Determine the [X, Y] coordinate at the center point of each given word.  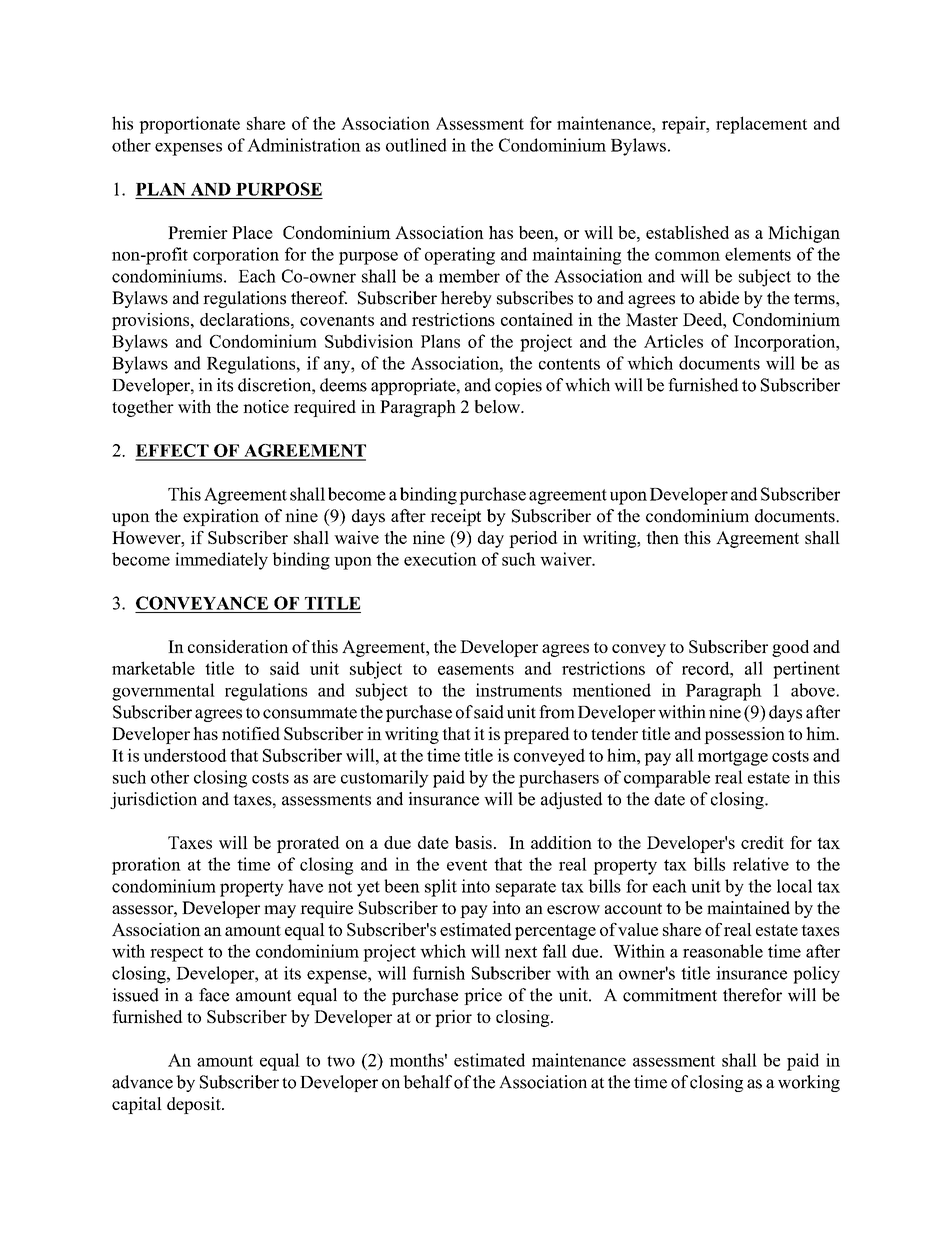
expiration [221, 517]
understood [185, 755]
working [809, 1083]
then [662, 537]
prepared [537, 735]
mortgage [733, 758]
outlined [416, 145]
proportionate [189, 125]
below [498, 406]
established [687, 232]
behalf [427, 1082]
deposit [195, 1105]
